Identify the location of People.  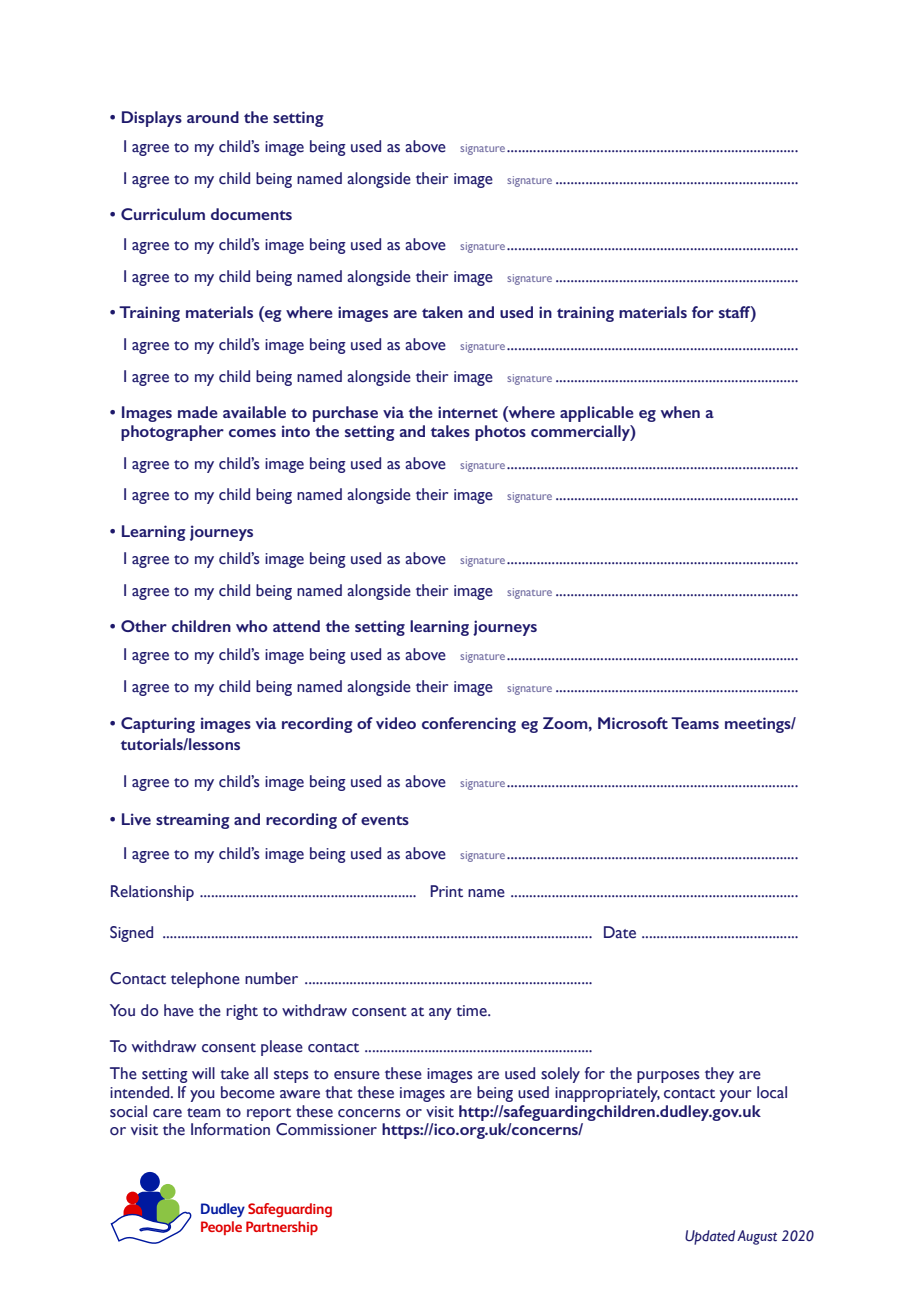
(221, 1228).
